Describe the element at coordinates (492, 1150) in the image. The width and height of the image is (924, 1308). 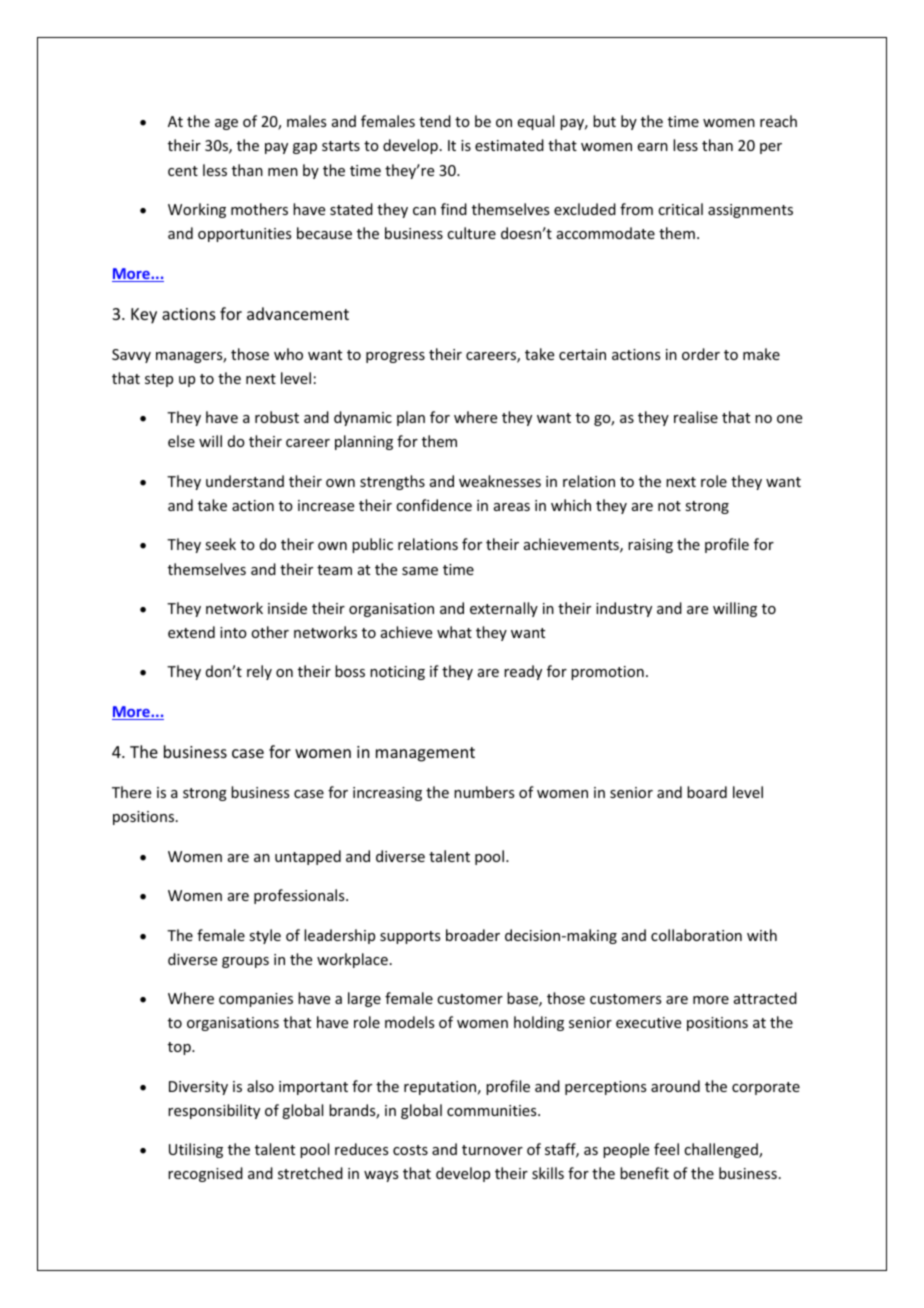
I see `turnover` at that location.
